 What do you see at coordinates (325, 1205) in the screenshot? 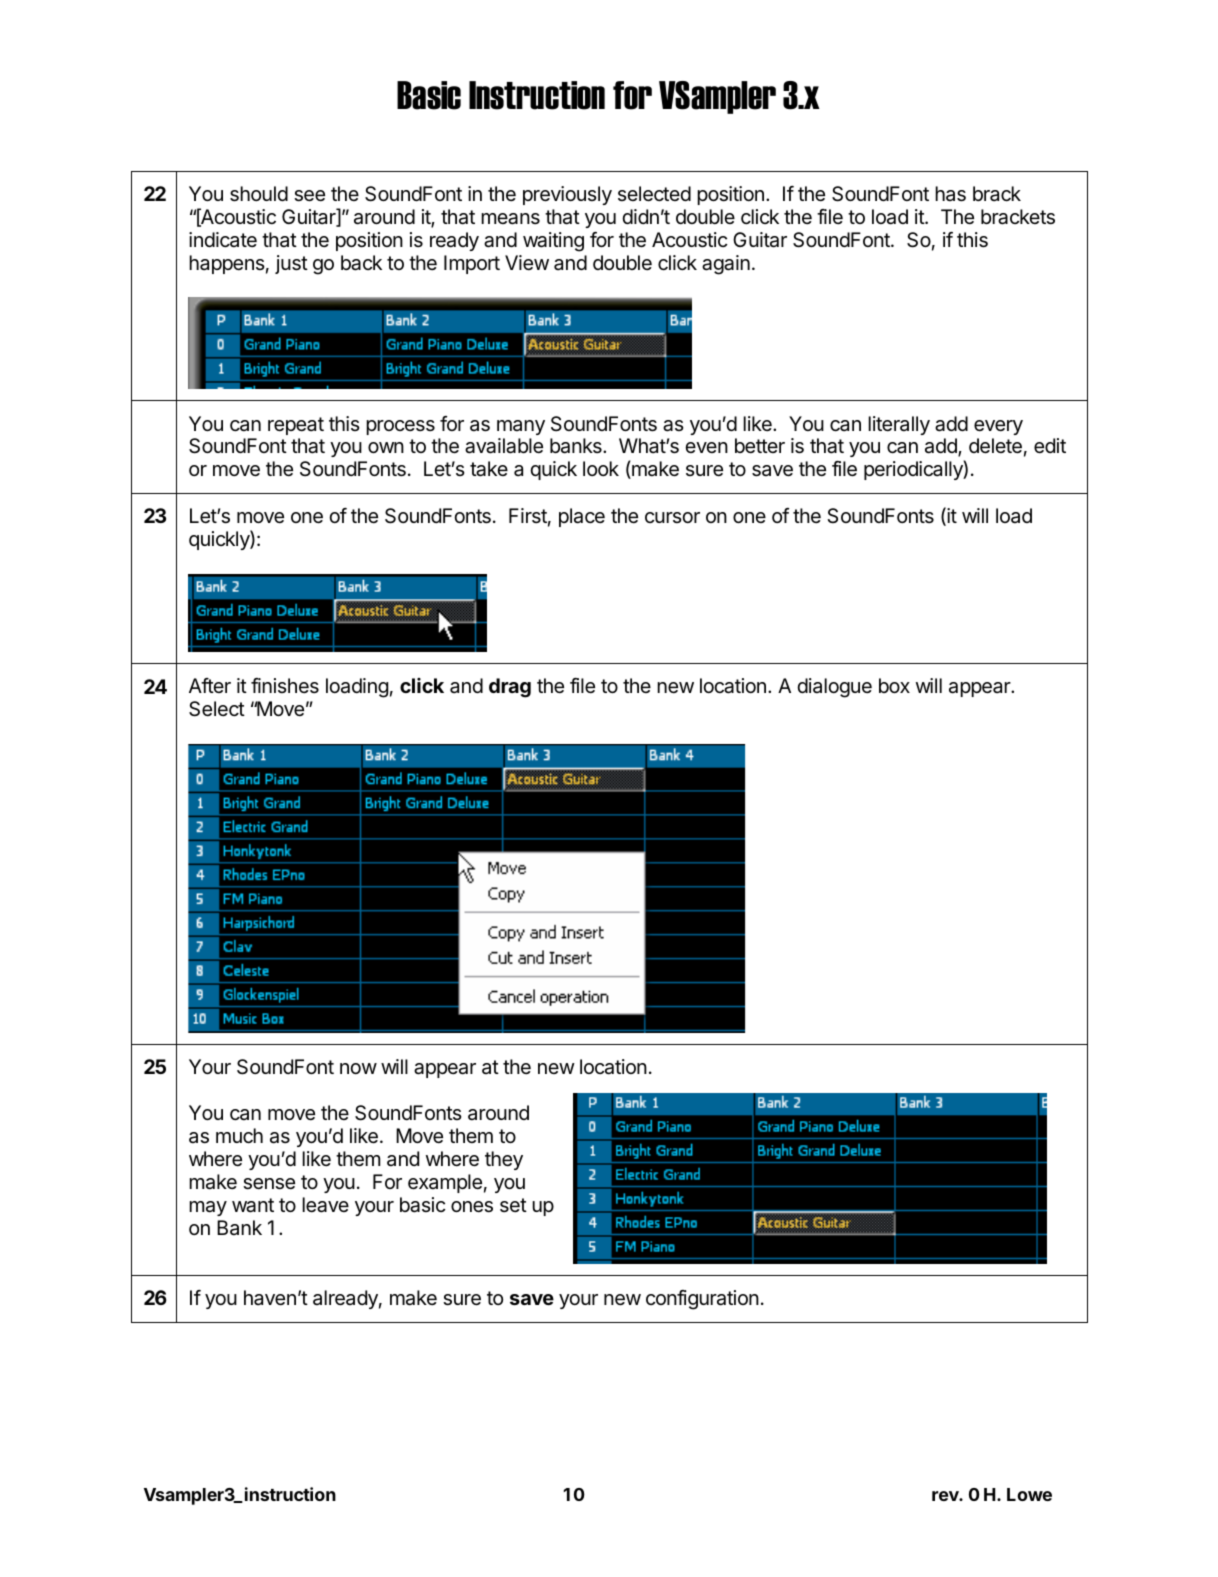
I see `leave` at bounding box center [325, 1205].
